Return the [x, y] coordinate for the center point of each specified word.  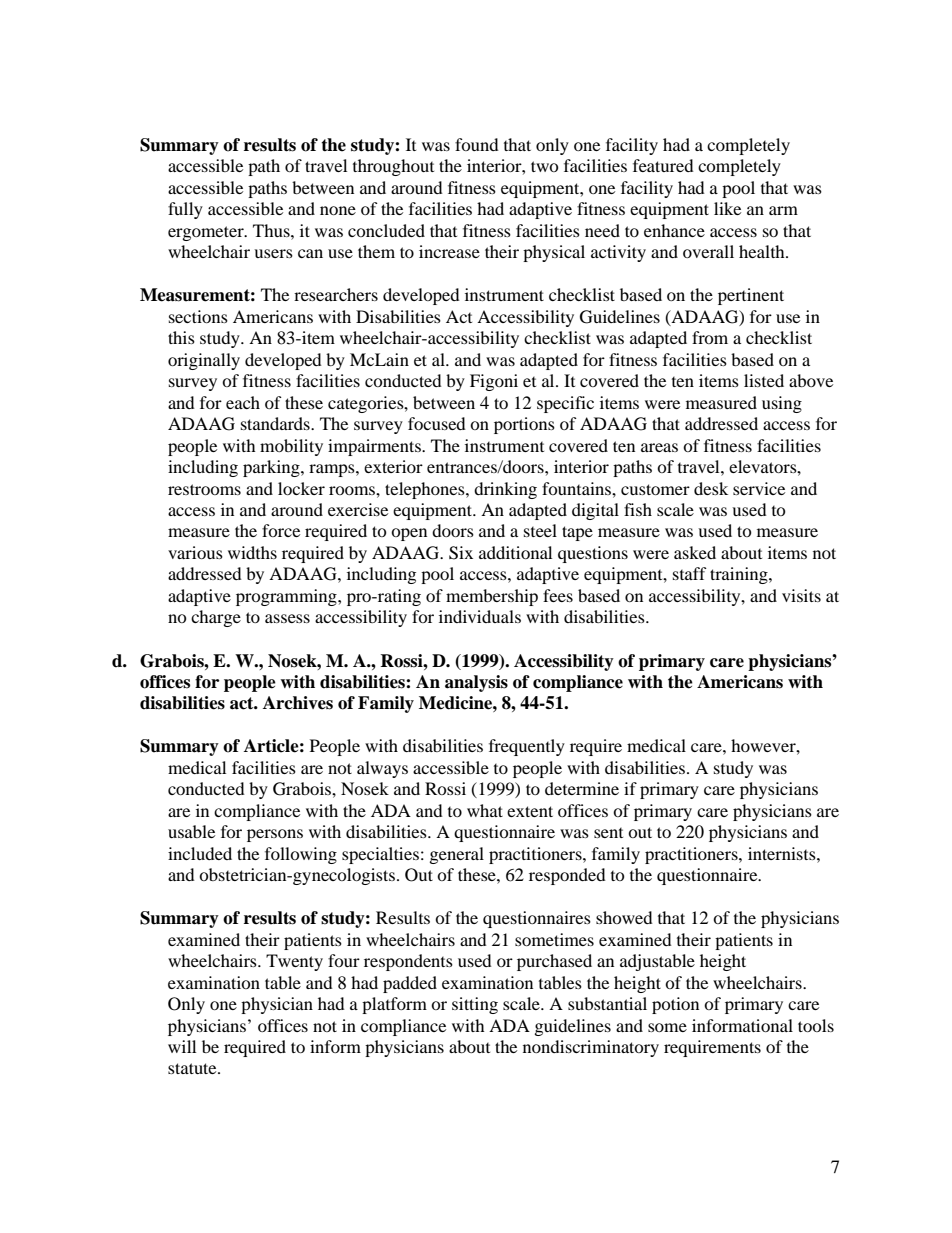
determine [582, 788]
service [759, 488]
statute [193, 1068]
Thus [272, 230]
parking [272, 468]
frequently [527, 747]
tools [816, 1025]
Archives [298, 703]
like [727, 208]
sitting [475, 1005]
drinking [505, 490]
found [477, 144]
